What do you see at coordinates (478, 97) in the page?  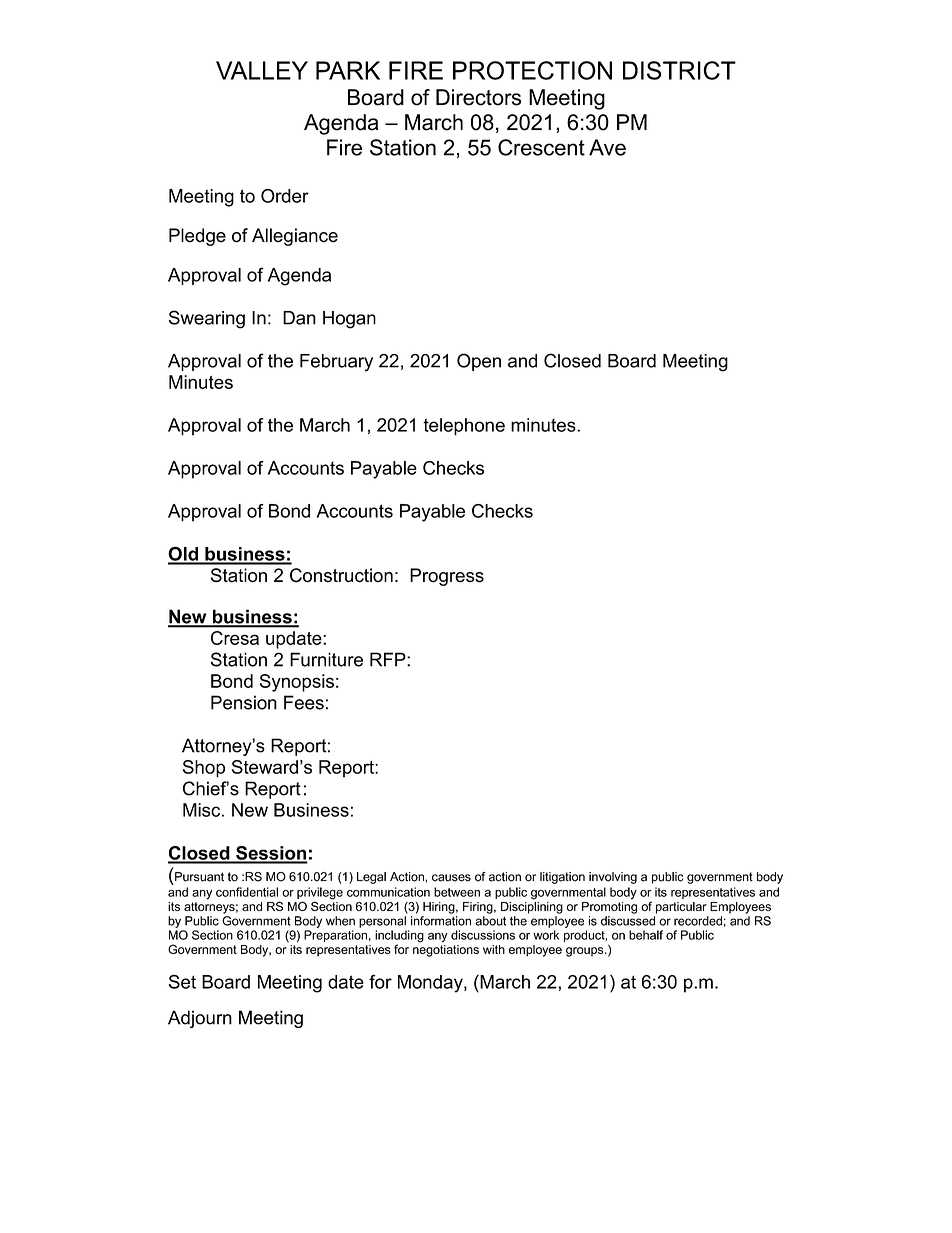 I see `Directors` at bounding box center [478, 97].
